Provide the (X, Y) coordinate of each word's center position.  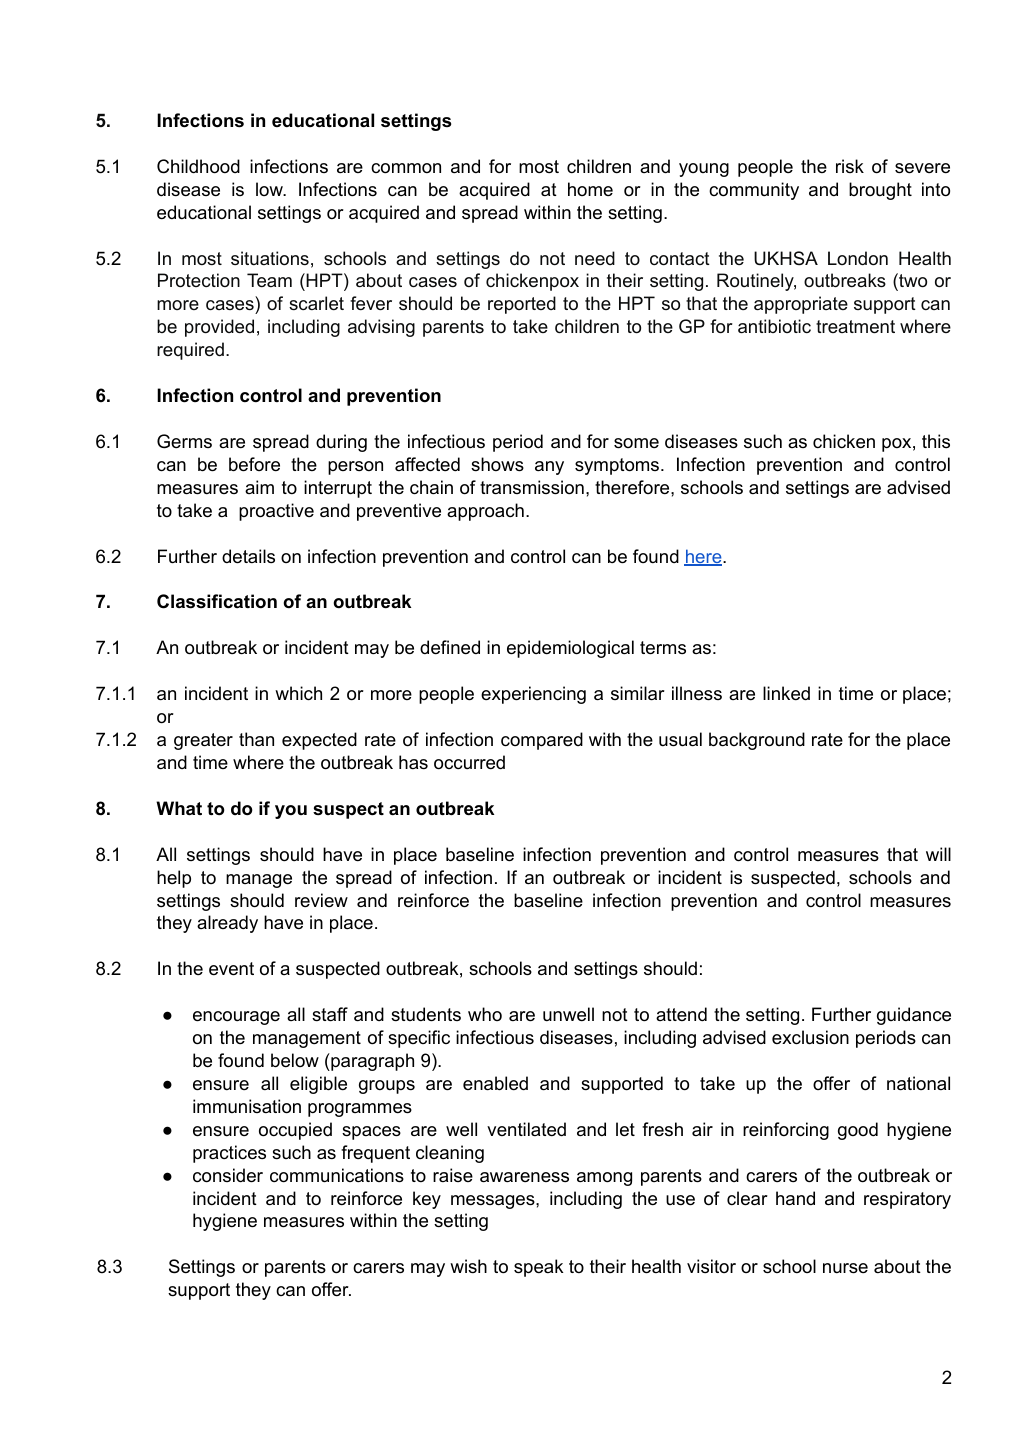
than (256, 739)
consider (228, 1175)
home (590, 189)
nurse (845, 1268)
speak (539, 1268)
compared (542, 741)
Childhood (198, 166)
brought (880, 191)
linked (786, 693)
